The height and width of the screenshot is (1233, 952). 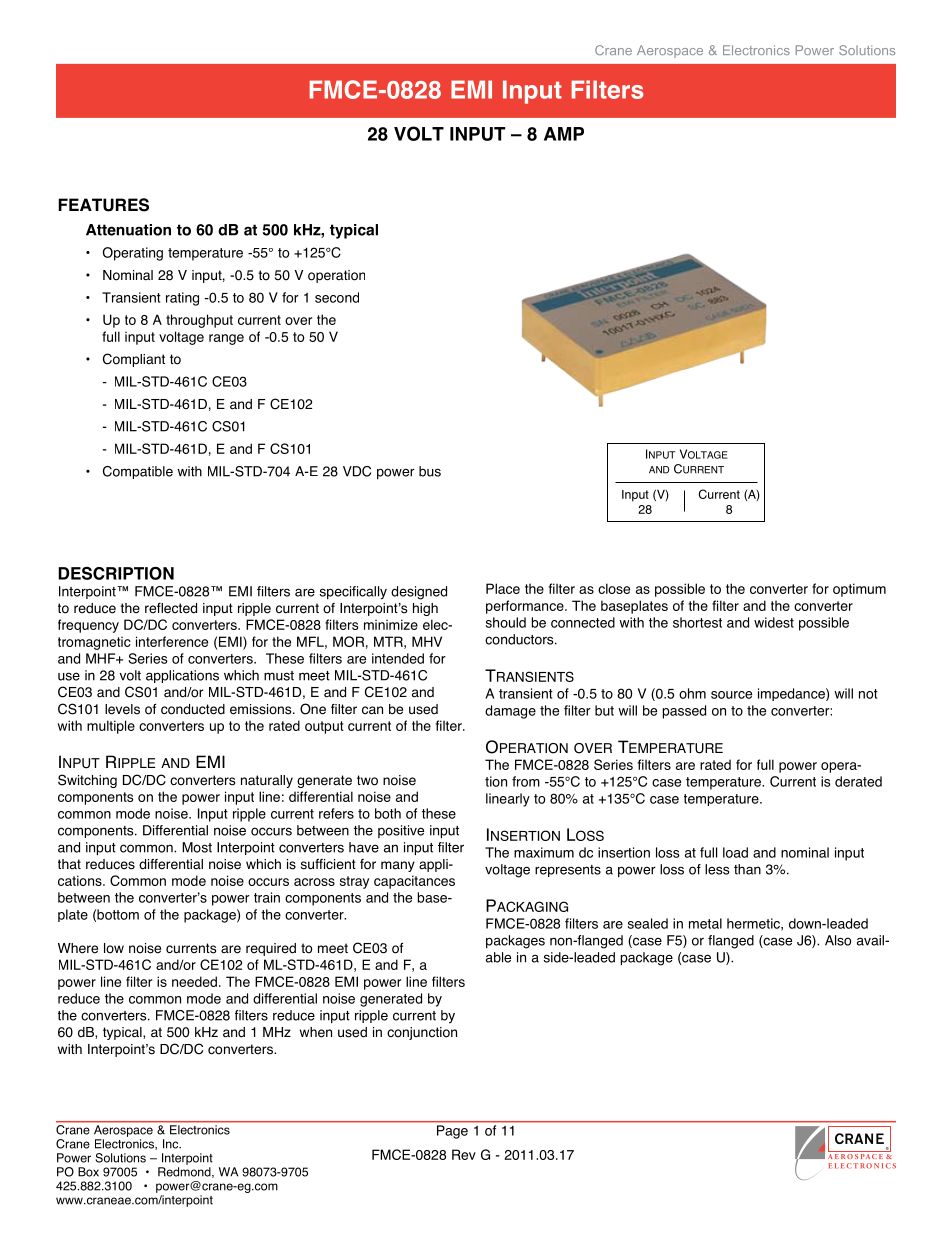 I want to click on should, so click(x=506, y=622).
